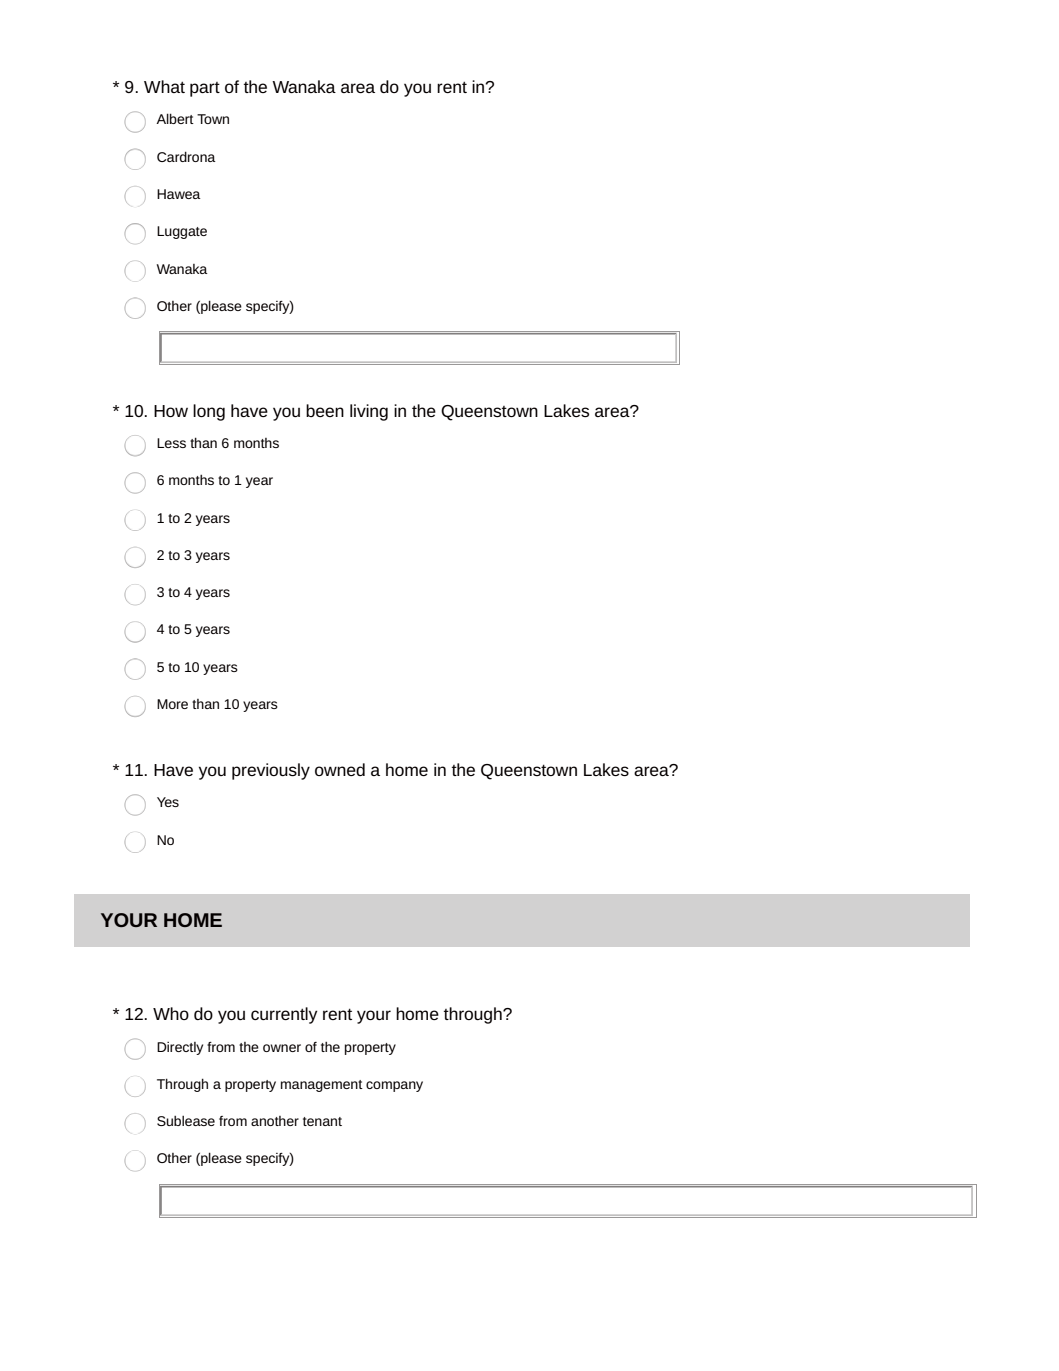  Describe the element at coordinates (168, 802) in the image. I see `Yes` at that location.
